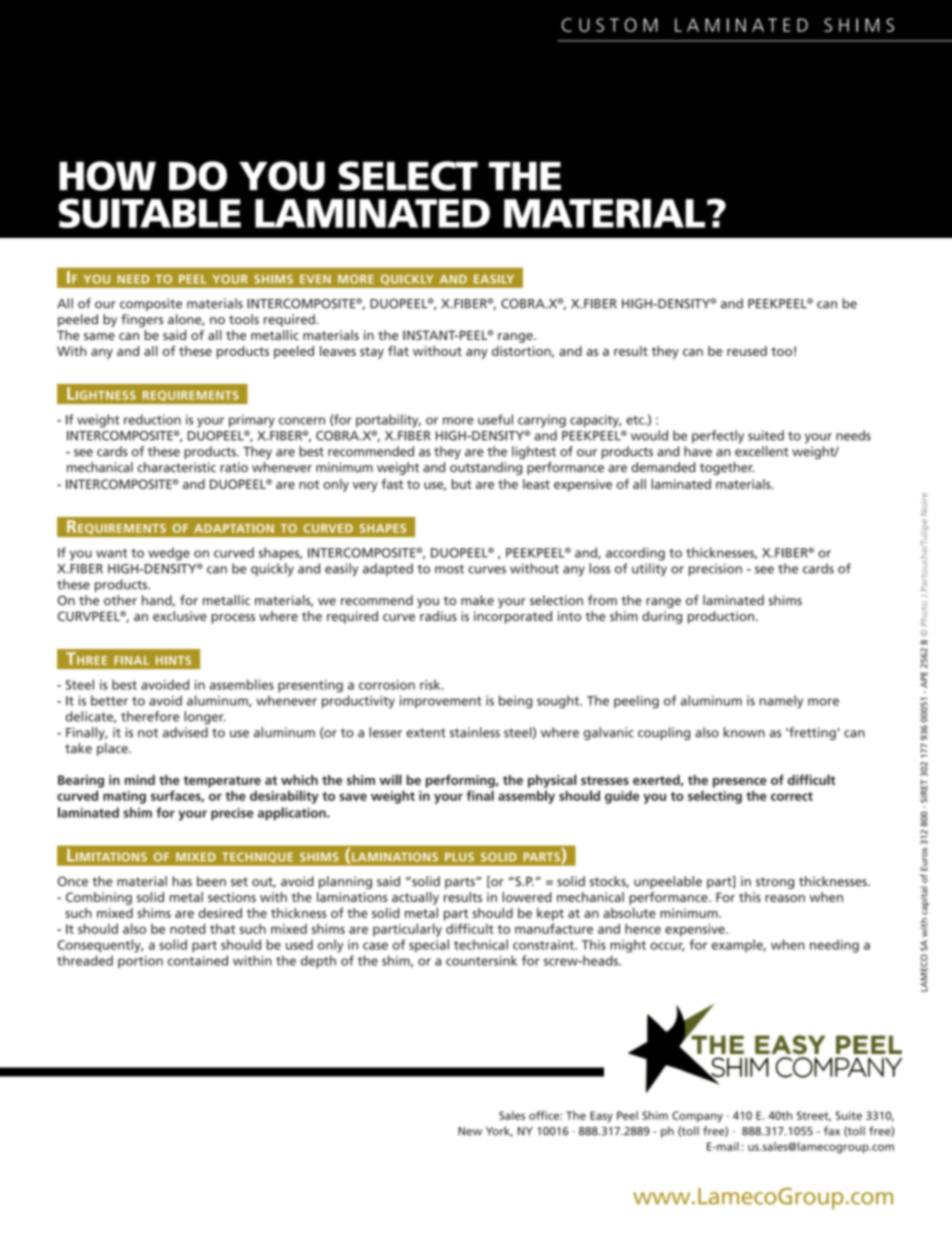 This screenshot has width=952, height=1233. I want to click on etc, so click(636, 420).
